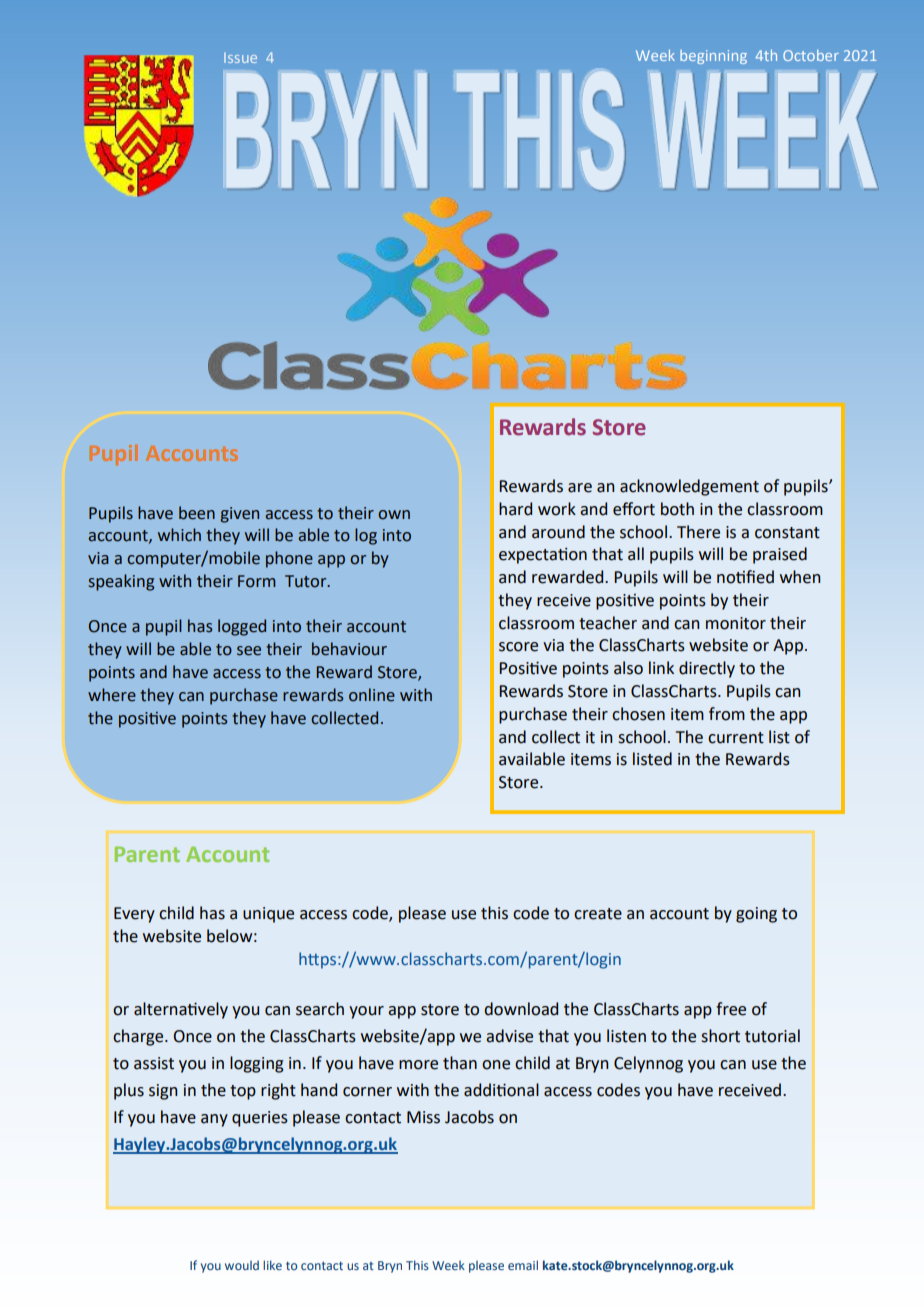 This screenshot has height=1308, width=924. What do you see at coordinates (521, 1009) in the screenshot?
I see `download` at bounding box center [521, 1009].
